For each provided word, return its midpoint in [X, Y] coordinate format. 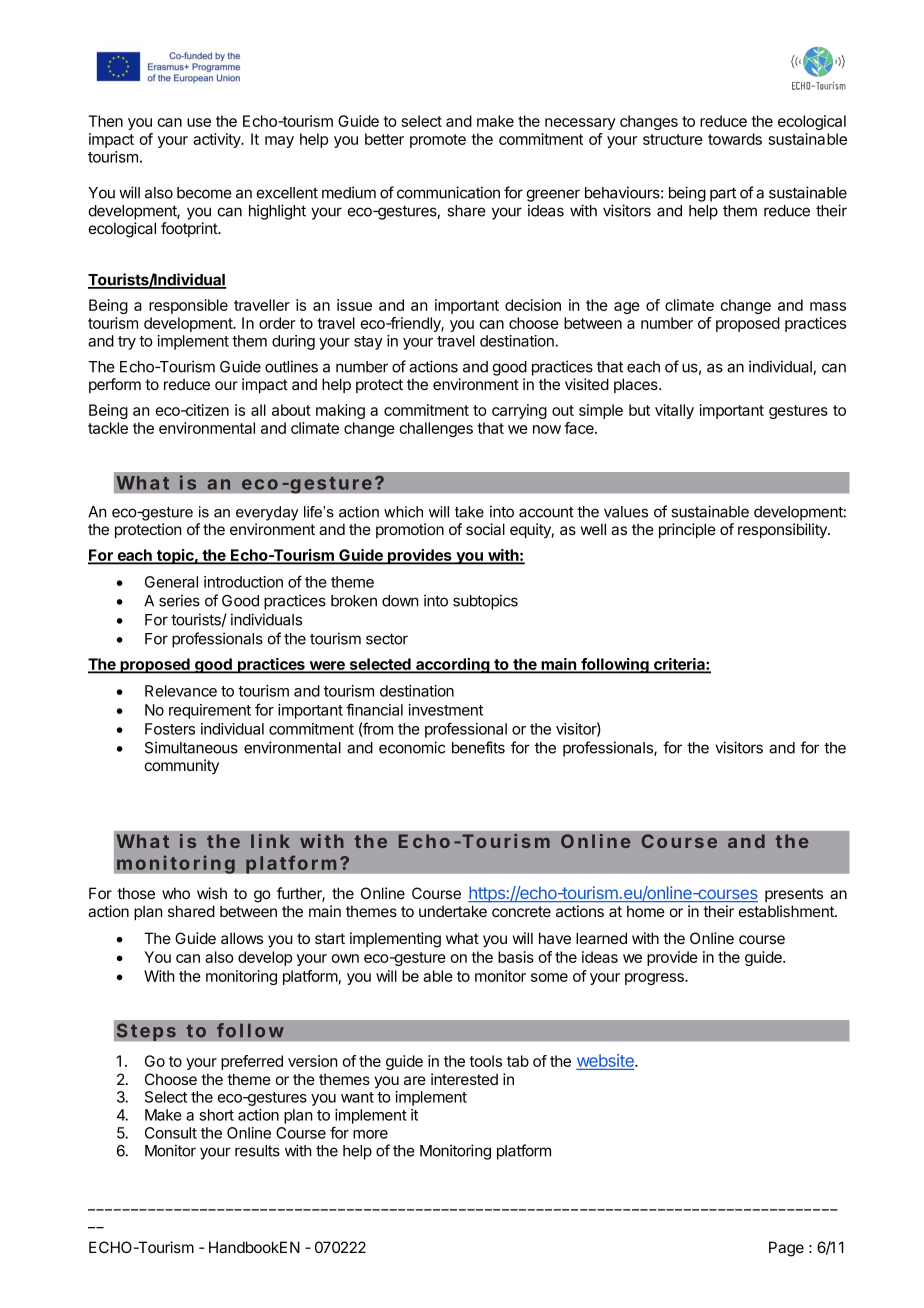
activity [218, 140]
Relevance [181, 691]
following [615, 666]
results [257, 1151]
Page [786, 1249]
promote [438, 141]
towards [735, 139]
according [453, 666]
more [370, 1134]
